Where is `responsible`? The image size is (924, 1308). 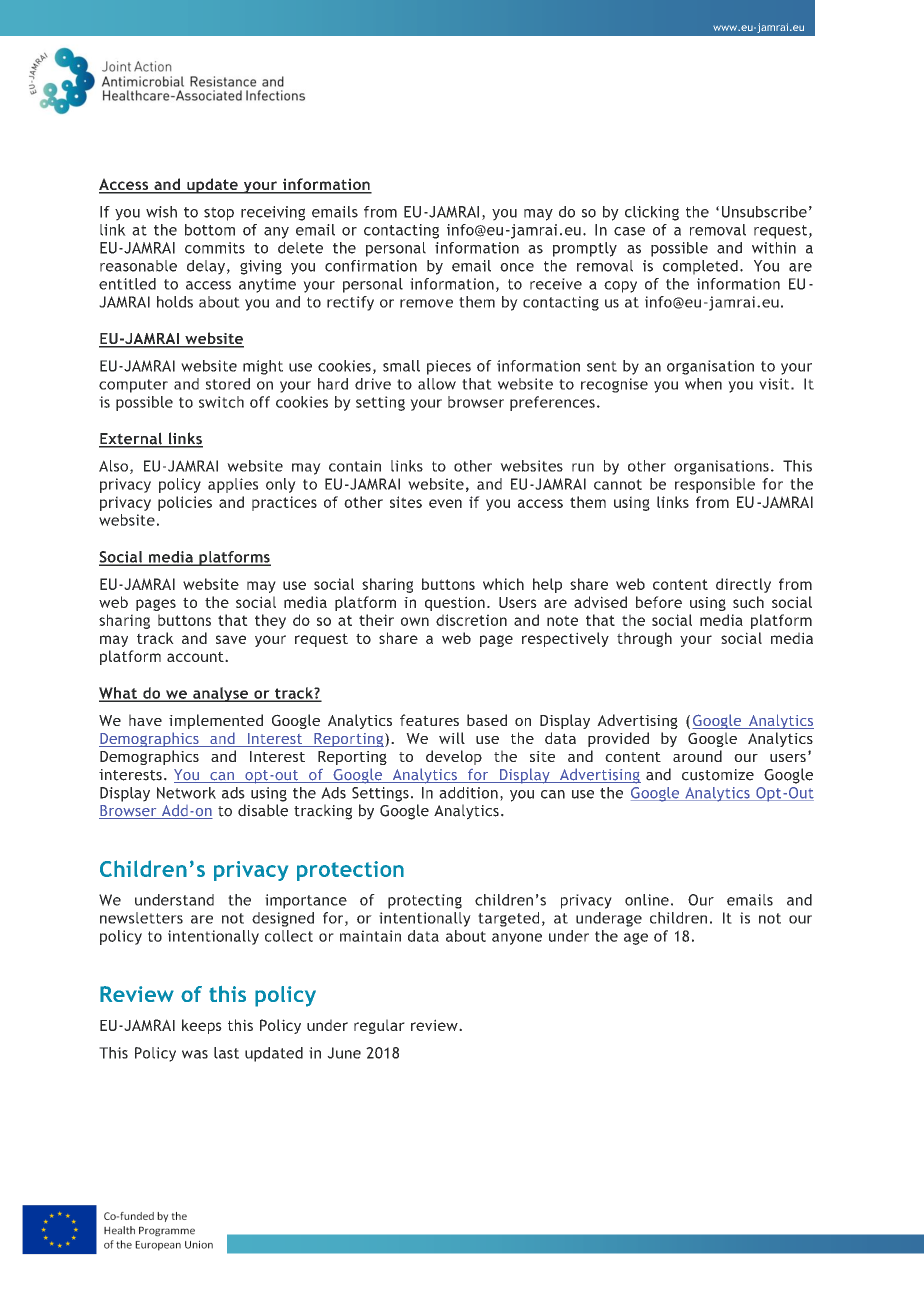 responsible is located at coordinates (715, 485).
